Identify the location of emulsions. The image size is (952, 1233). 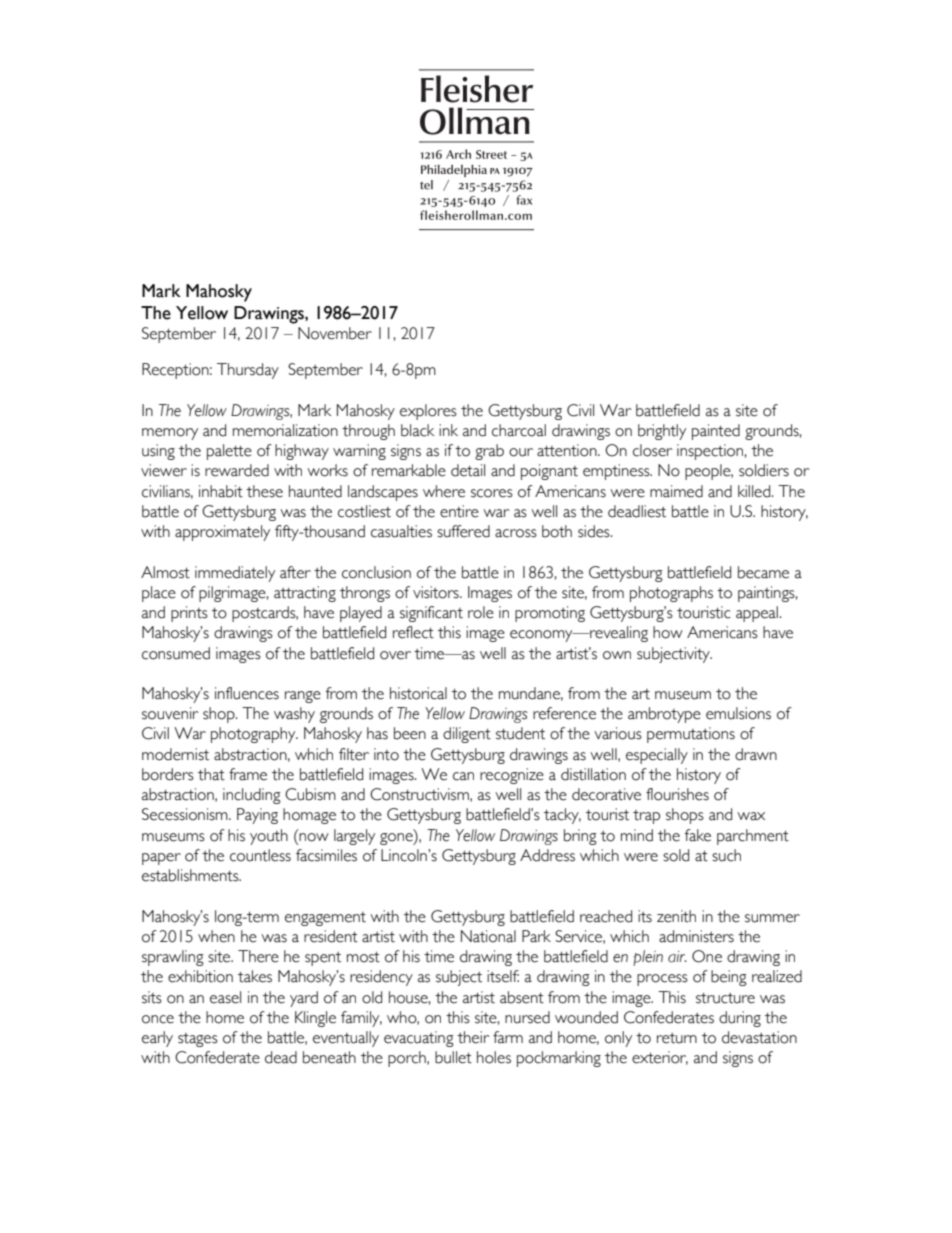
(738, 713).
